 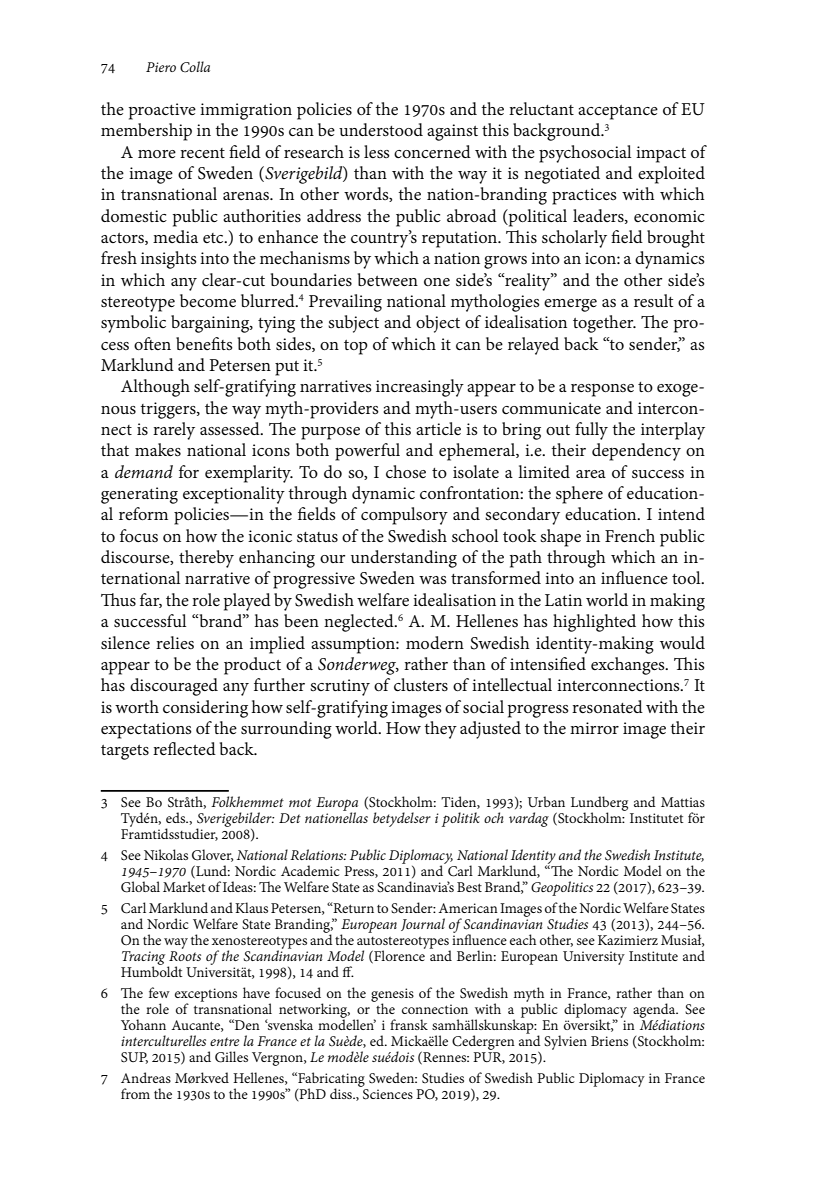 What do you see at coordinates (420, 388) in the page?
I see `increasingly` at bounding box center [420, 388].
